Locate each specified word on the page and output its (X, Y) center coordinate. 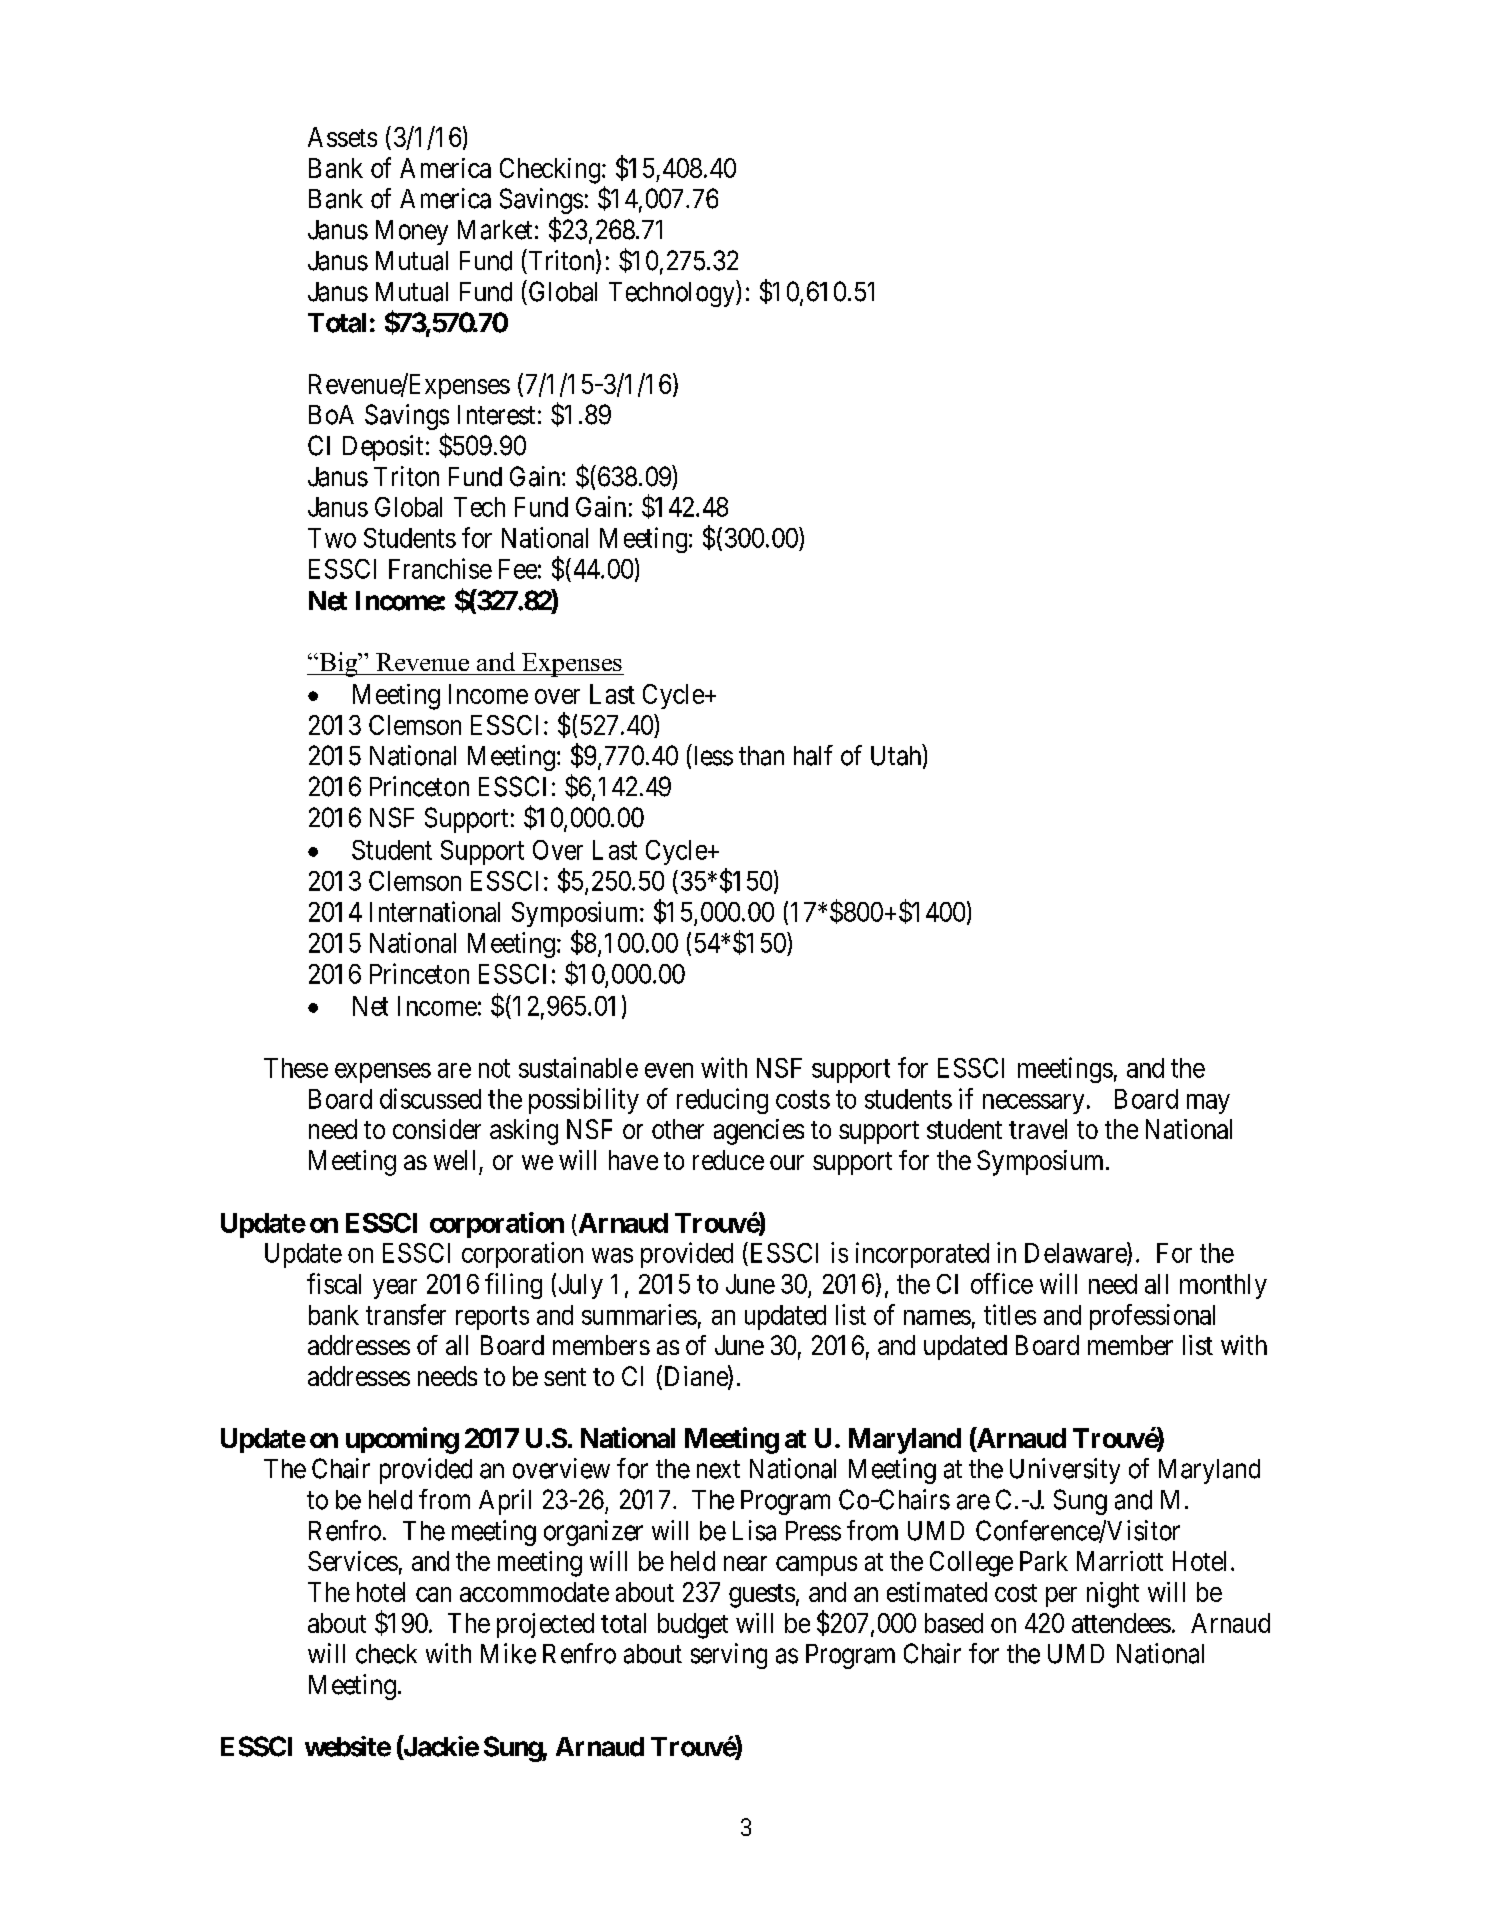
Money (412, 232)
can (433, 1594)
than (761, 756)
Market (495, 230)
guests (762, 1596)
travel (1038, 1129)
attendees (1121, 1623)
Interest (496, 415)
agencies (759, 1132)
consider (437, 1129)
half (813, 755)
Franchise (440, 568)
